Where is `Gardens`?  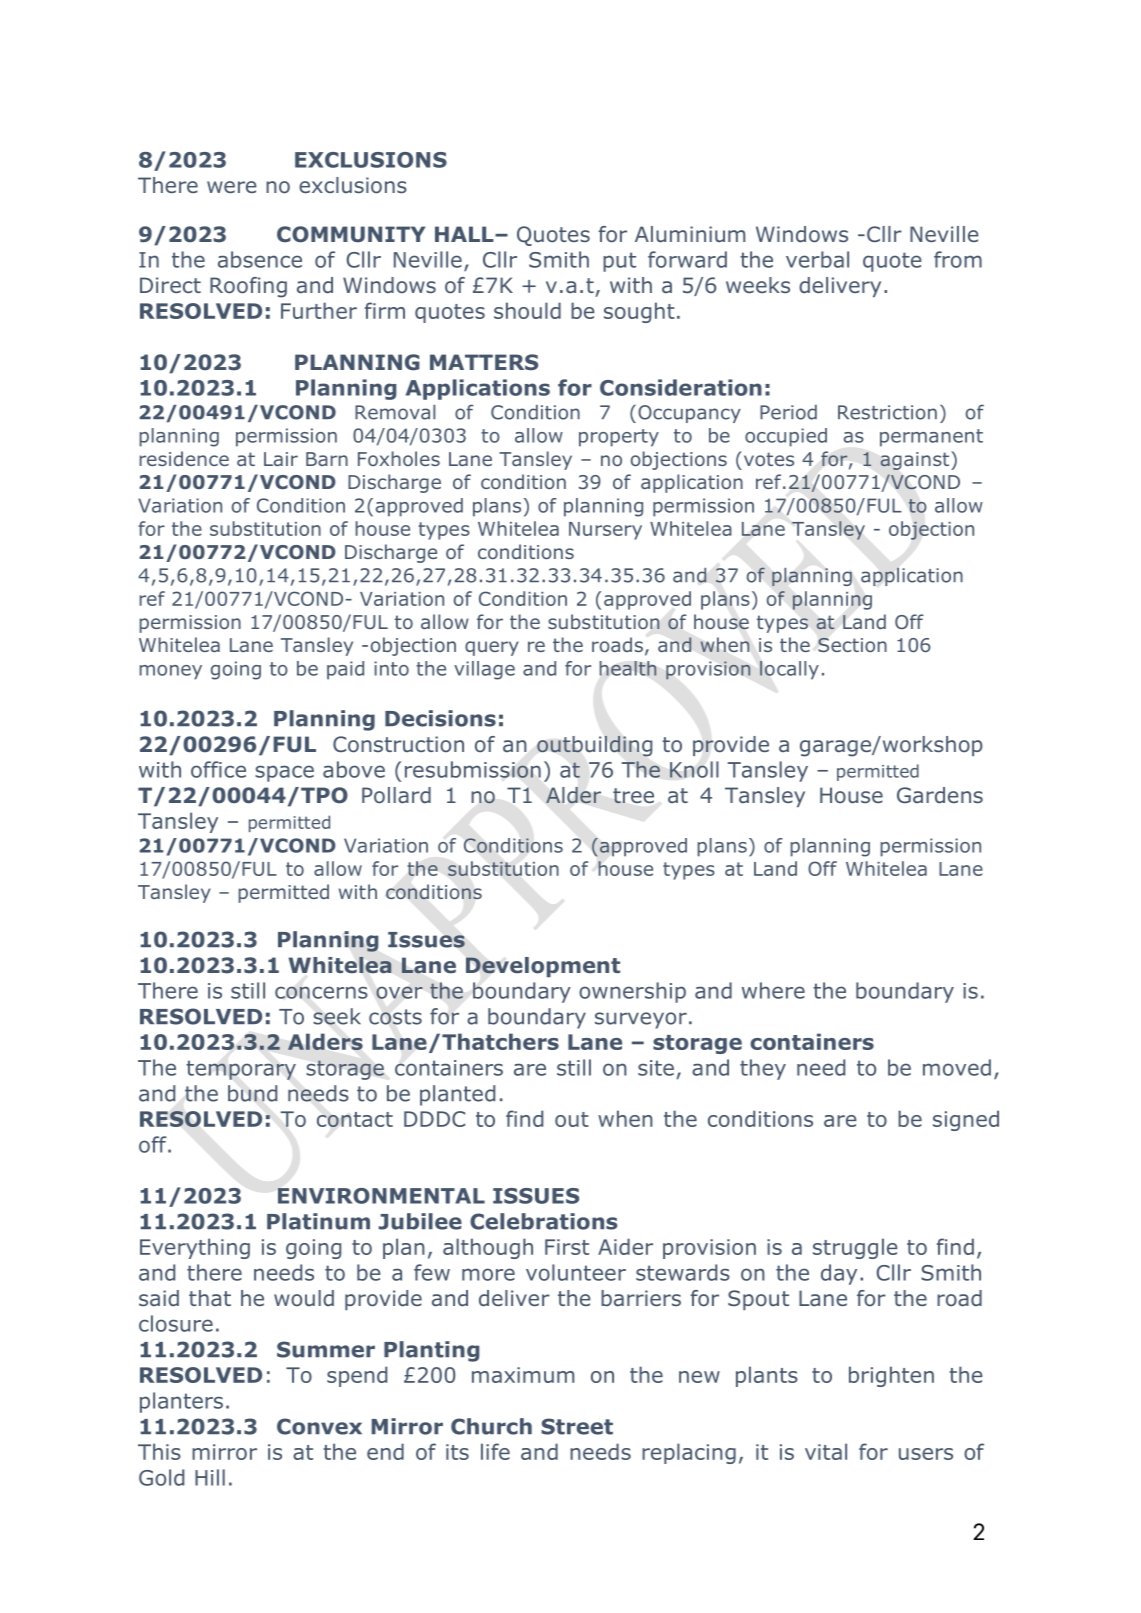 Gardens is located at coordinates (940, 795).
